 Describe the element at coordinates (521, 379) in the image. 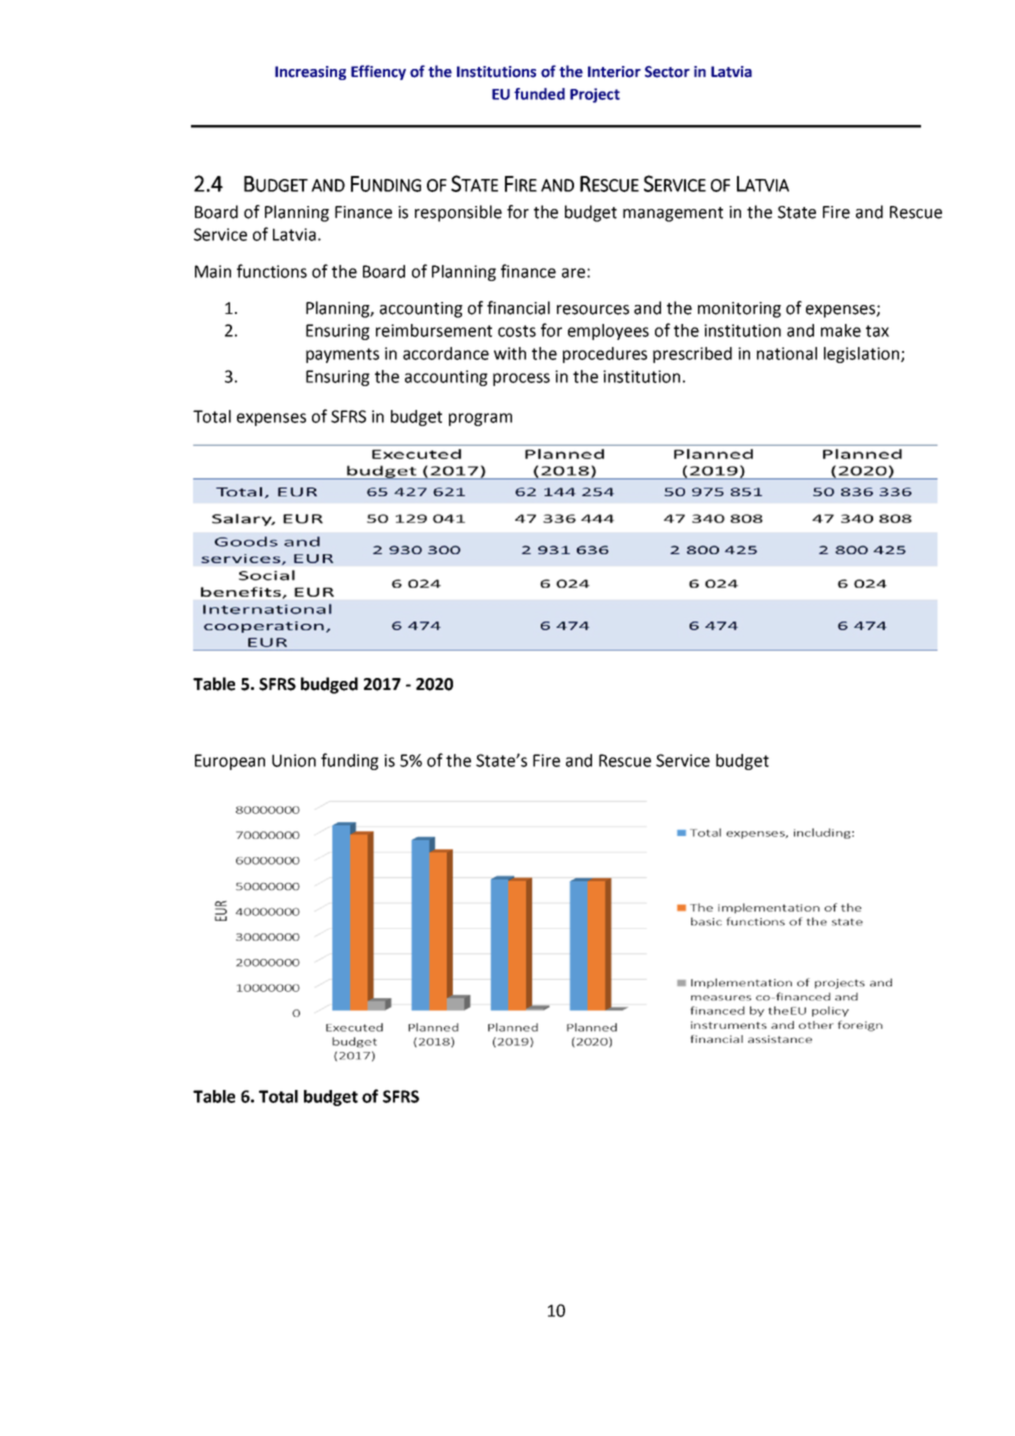

I see `process` at that location.
